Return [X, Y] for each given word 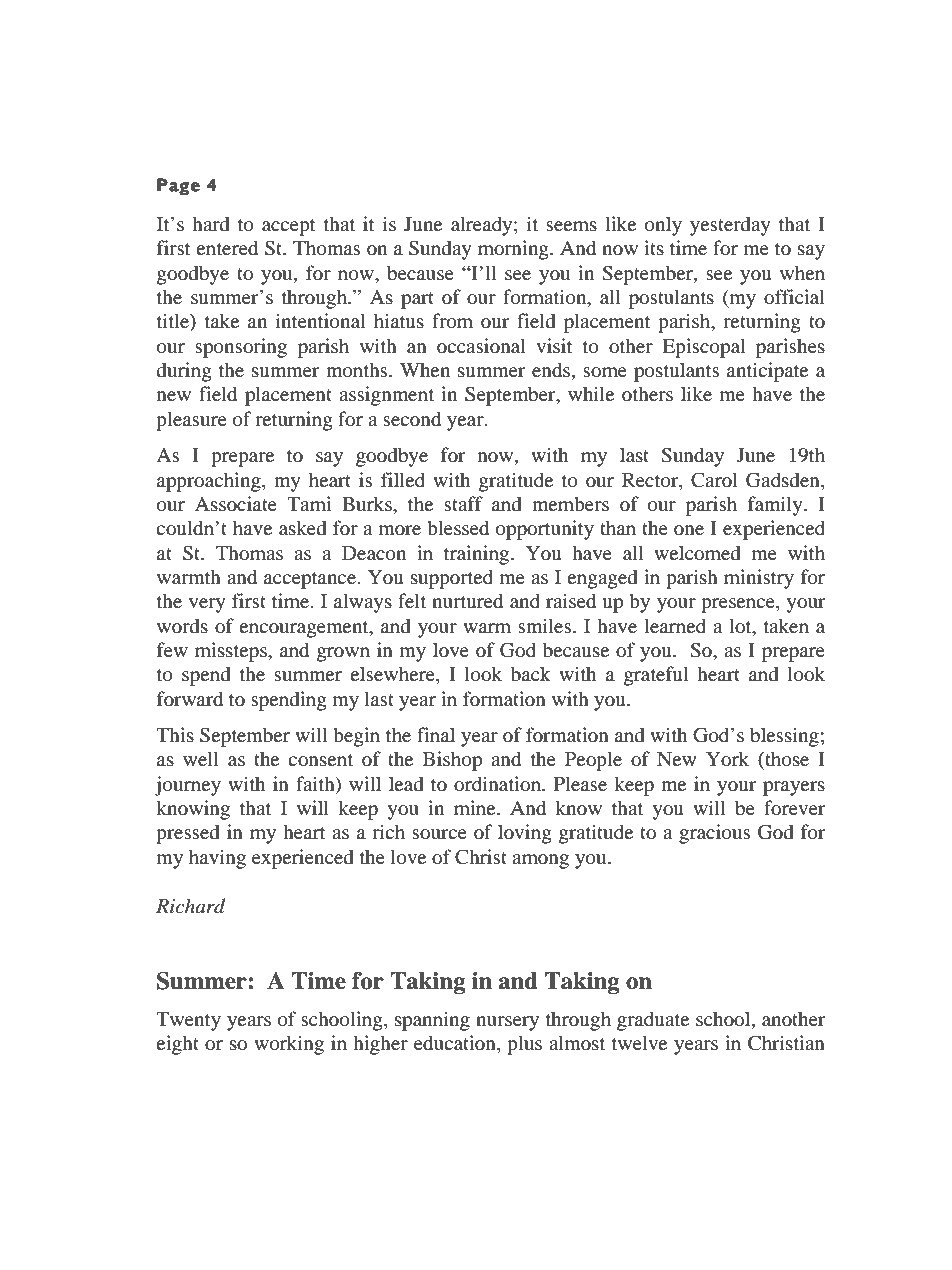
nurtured [467, 601]
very [207, 605]
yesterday [730, 226]
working [289, 1045]
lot [741, 626]
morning [514, 250]
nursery [507, 1023]
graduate [653, 1021]
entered [227, 248]
